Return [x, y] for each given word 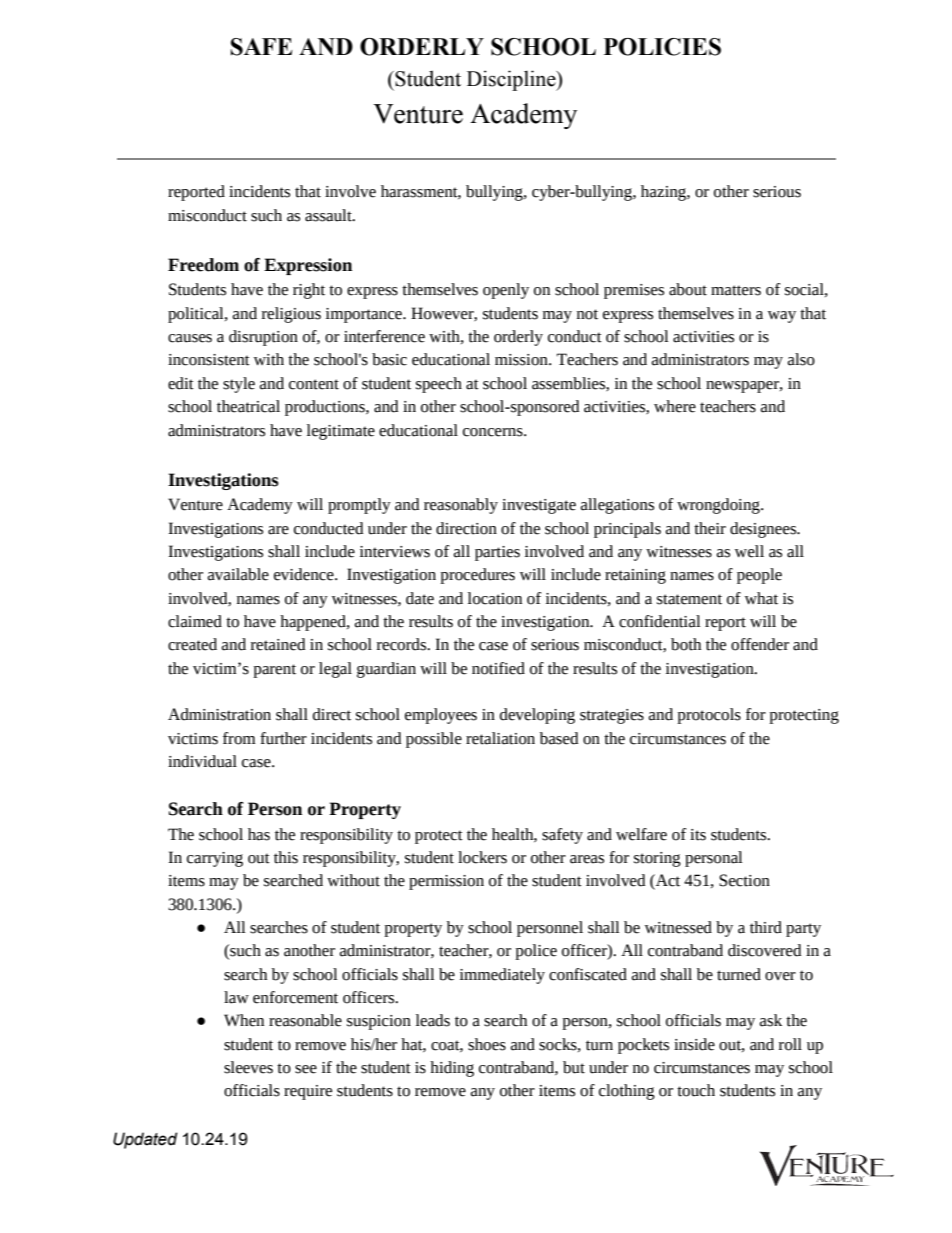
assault [329, 215]
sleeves [248, 1067]
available [238, 574]
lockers [482, 857]
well [749, 551]
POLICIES [662, 47]
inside [694, 1044]
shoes [487, 1044]
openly [506, 291]
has [259, 834]
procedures [477, 576]
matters [736, 290]
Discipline [512, 80]
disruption [263, 338]
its [698, 835]
